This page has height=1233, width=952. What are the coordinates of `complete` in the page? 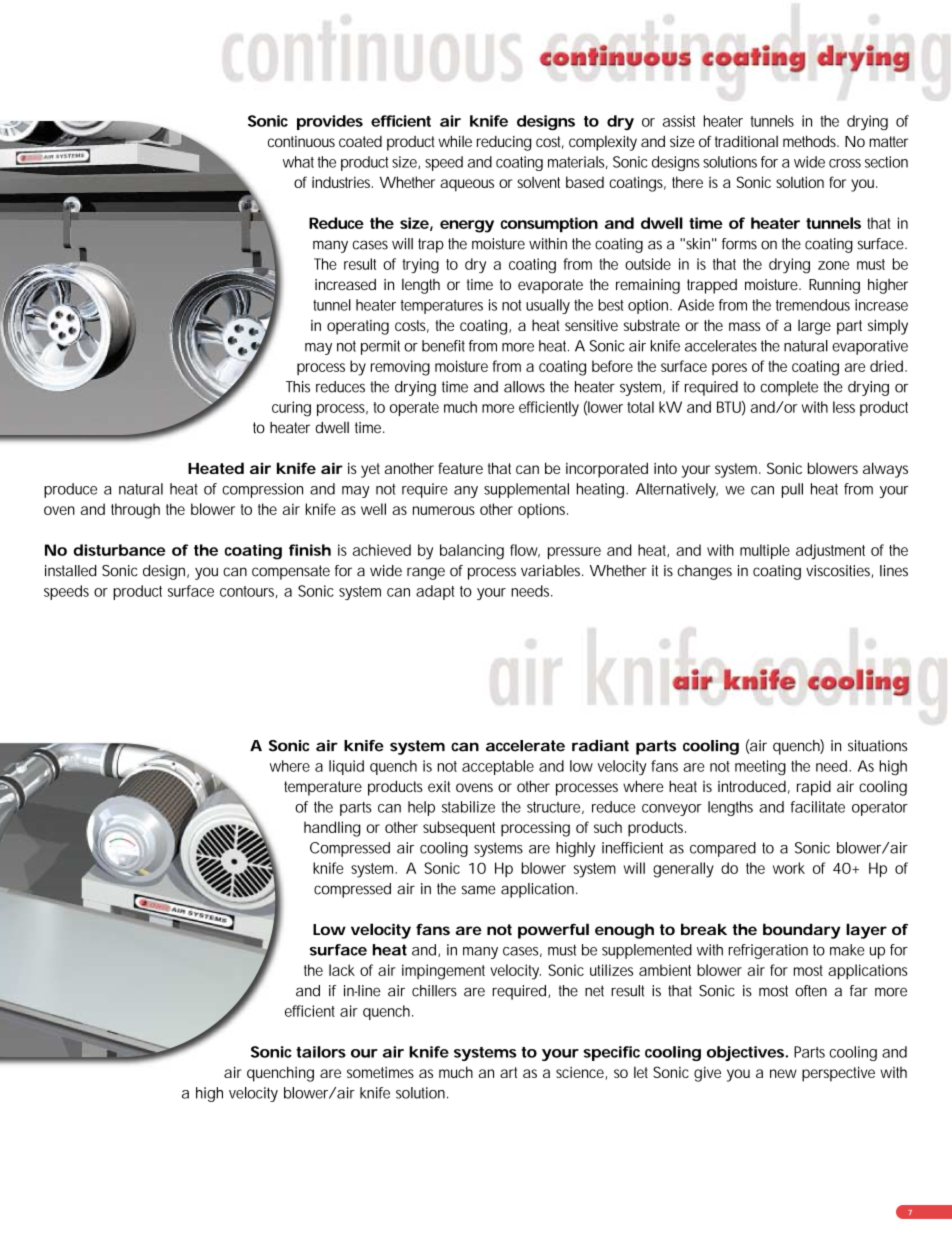 It's located at (789, 388).
